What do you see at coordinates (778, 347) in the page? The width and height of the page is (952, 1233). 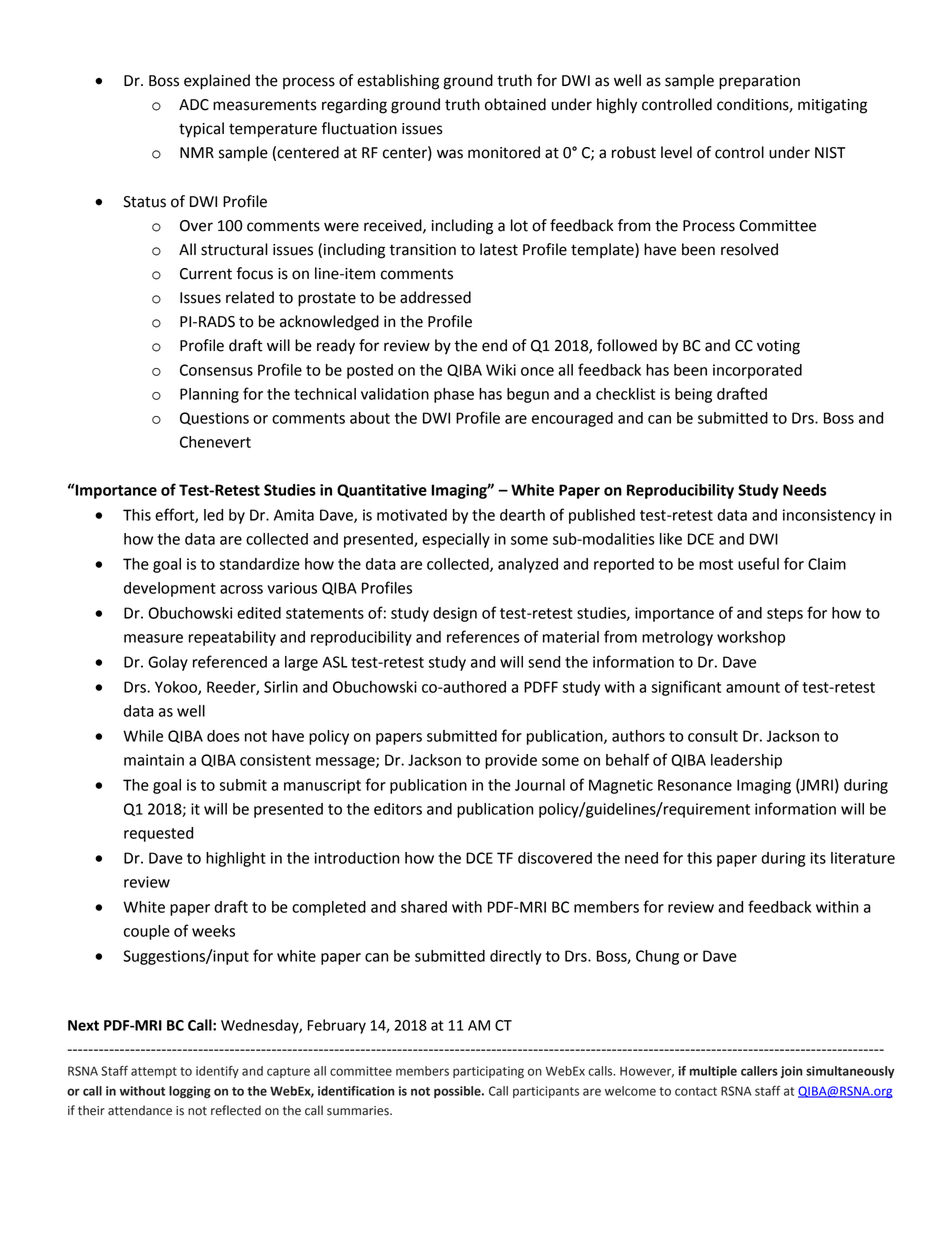 I see `voting` at bounding box center [778, 347].
